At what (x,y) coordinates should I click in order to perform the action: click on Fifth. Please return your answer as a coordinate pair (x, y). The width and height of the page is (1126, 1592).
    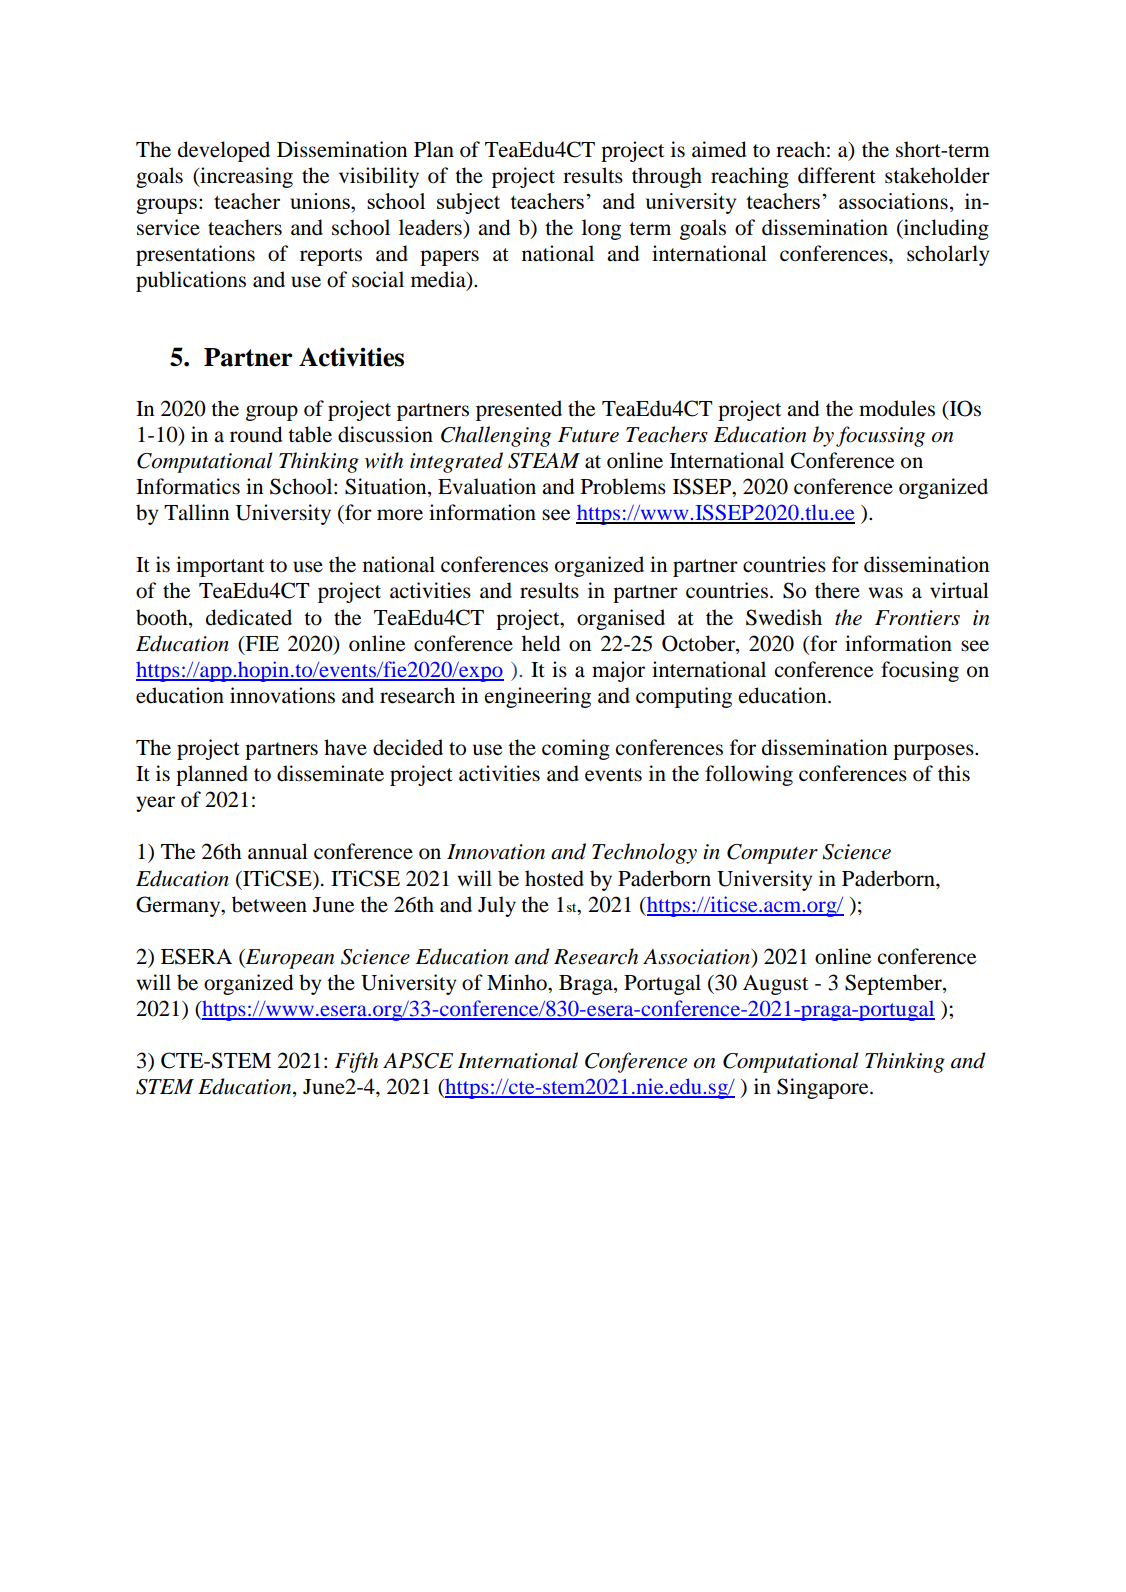
    Looking at the image, I should click on (356, 1062).
